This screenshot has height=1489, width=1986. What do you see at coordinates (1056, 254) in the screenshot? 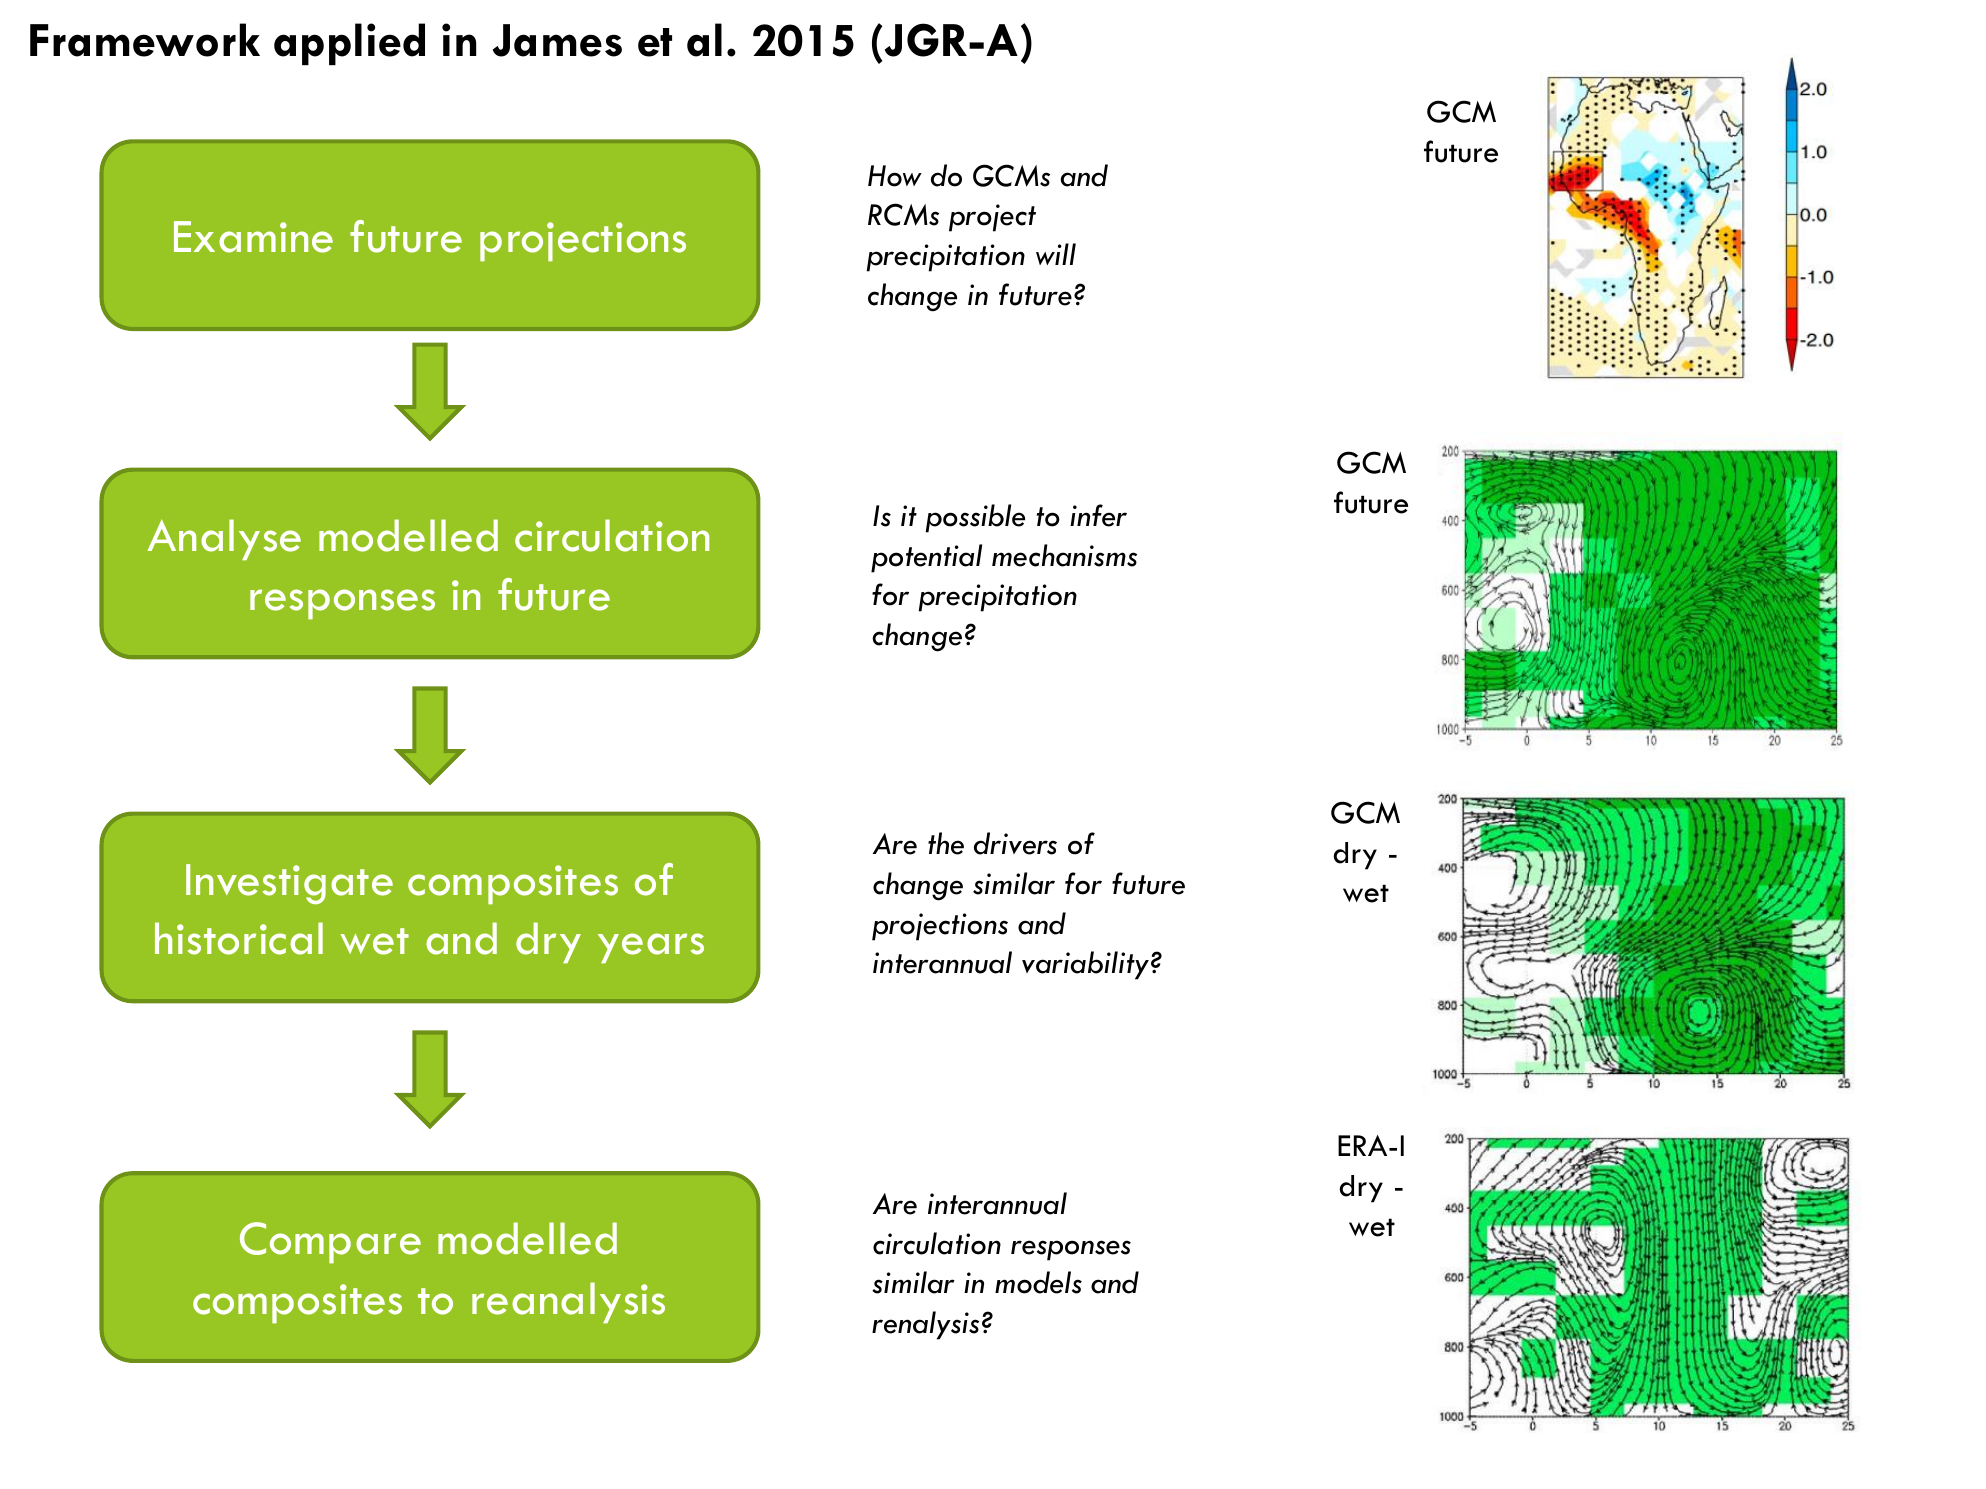
I see `will` at bounding box center [1056, 254].
